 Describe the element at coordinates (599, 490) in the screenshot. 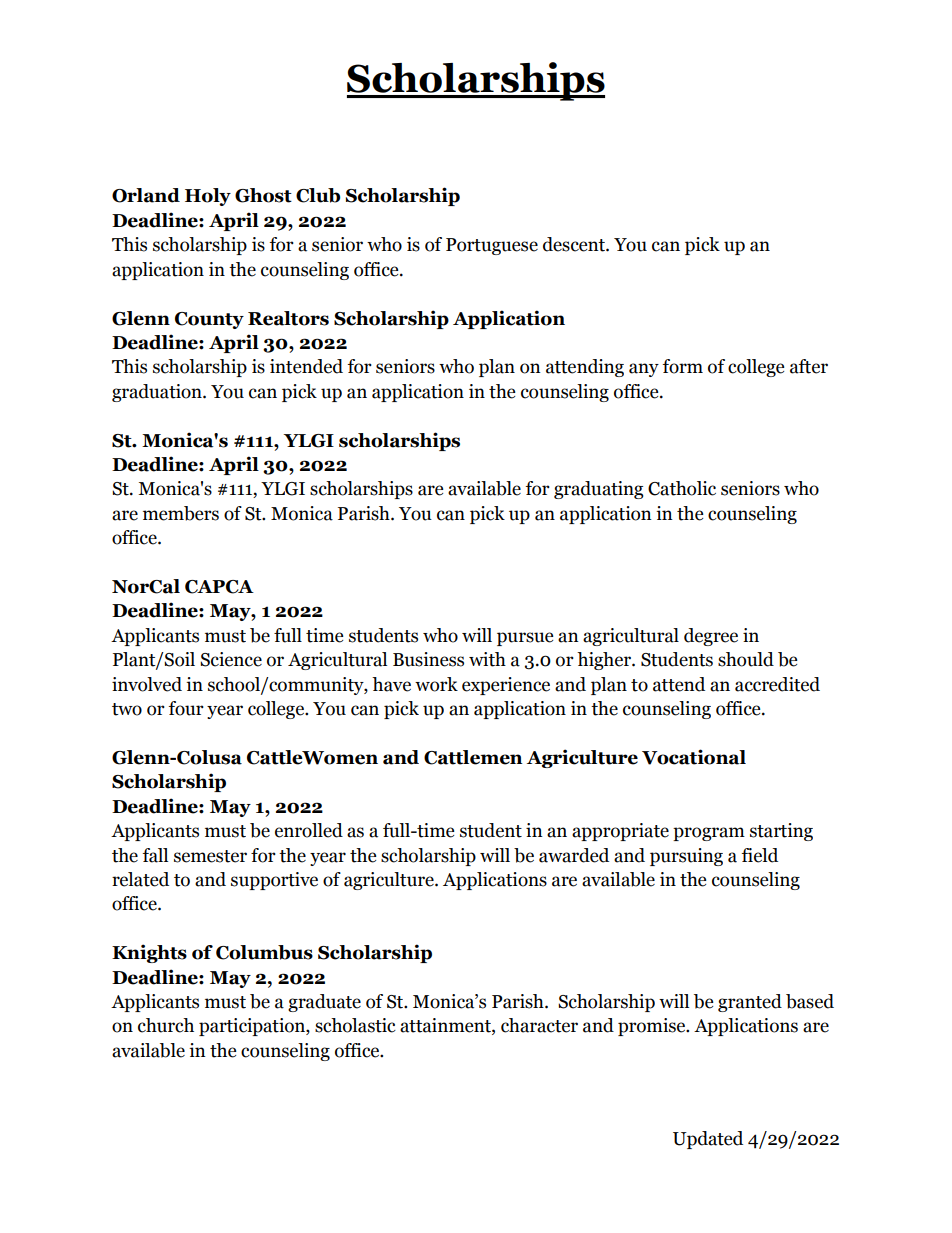

I see `graduating` at that location.
